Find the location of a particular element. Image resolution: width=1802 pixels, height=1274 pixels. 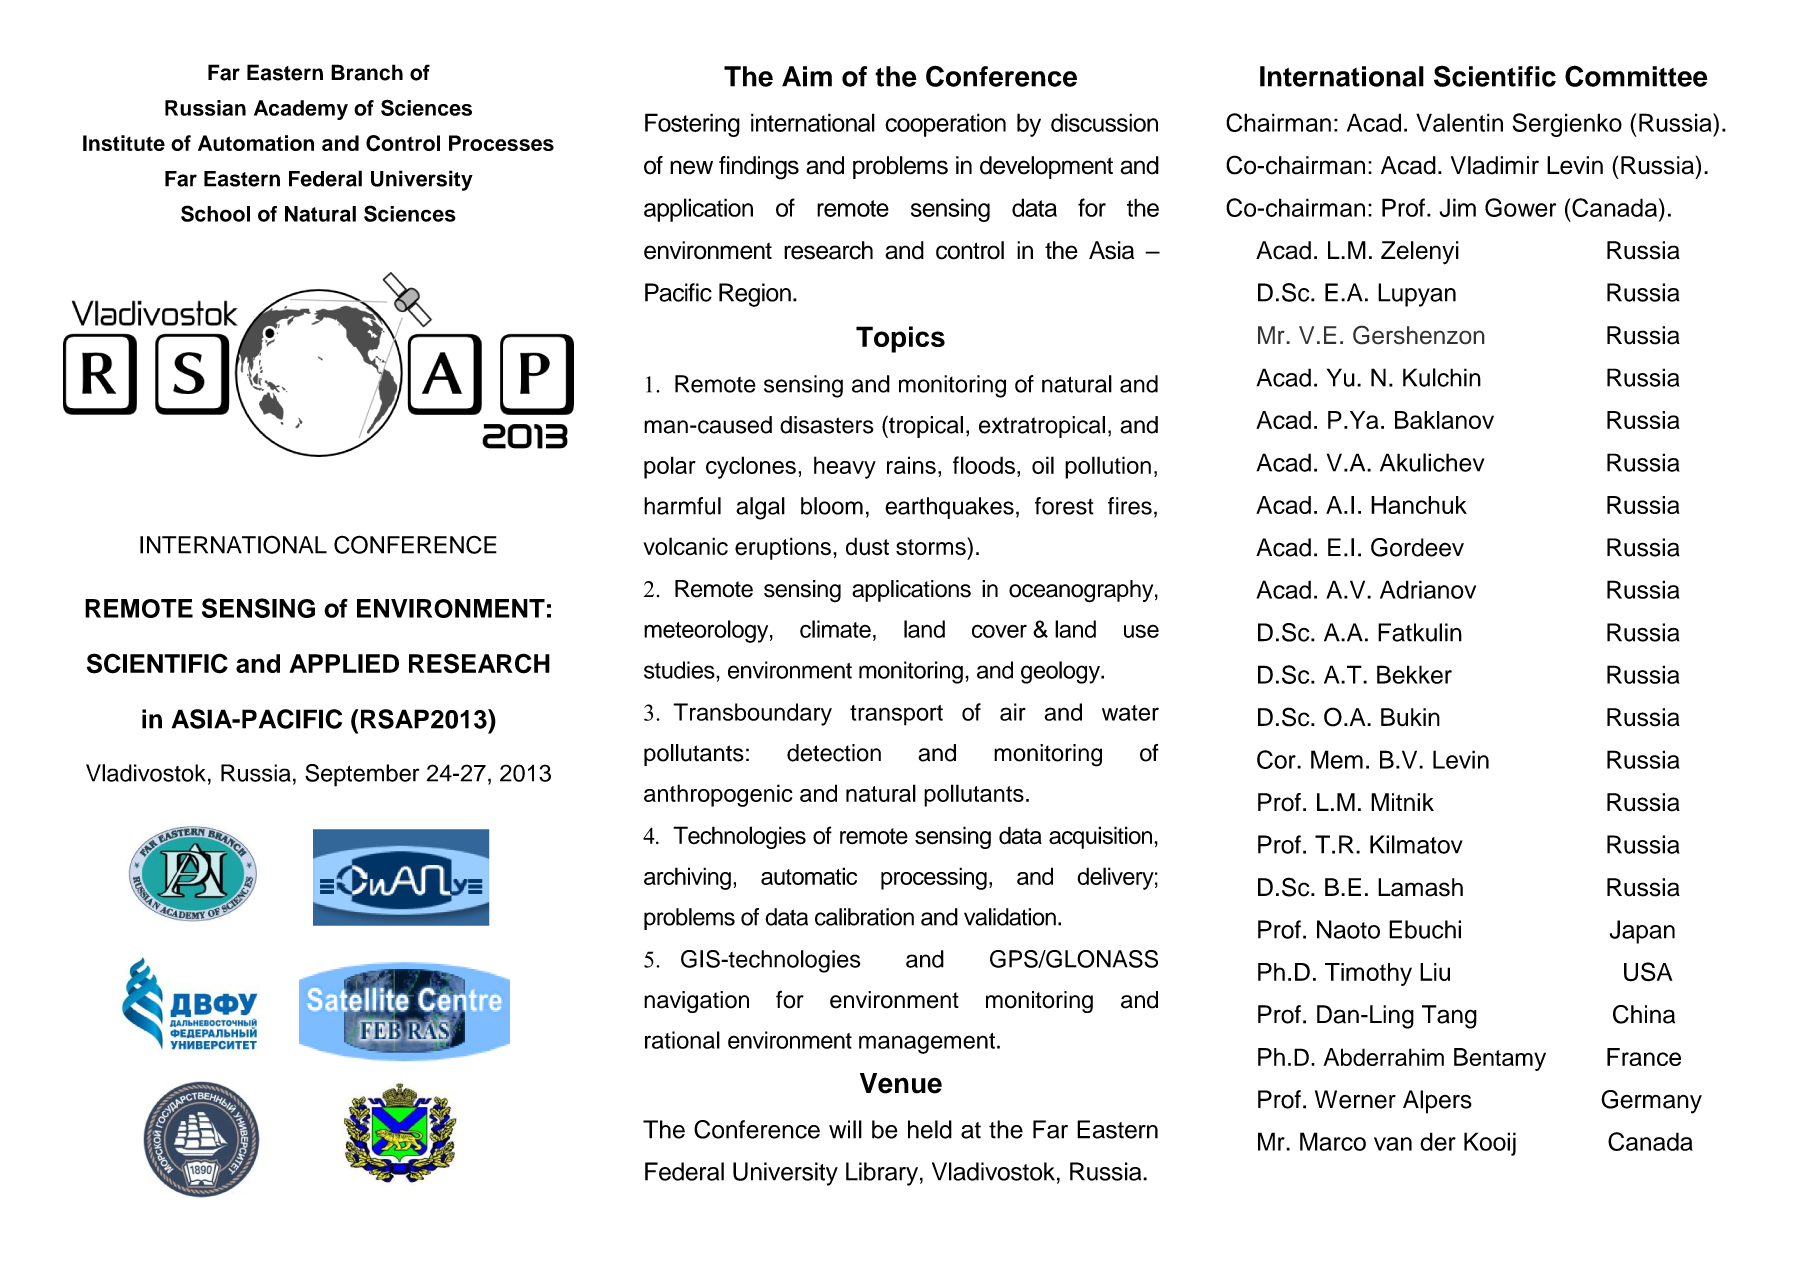

rational is located at coordinates (682, 1040).
